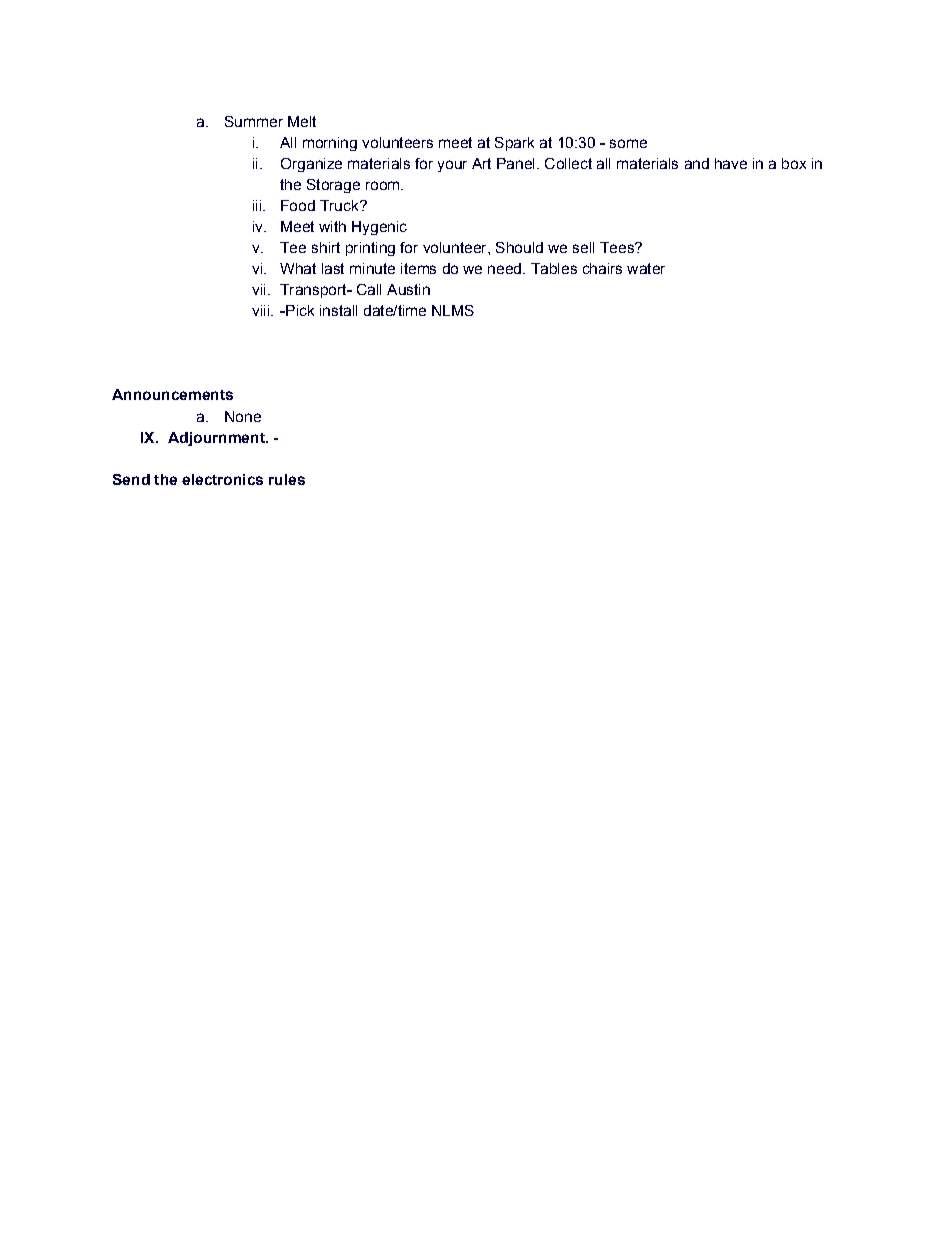 The image size is (952, 1233). What do you see at coordinates (514, 144) in the document?
I see `Spark` at bounding box center [514, 144].
